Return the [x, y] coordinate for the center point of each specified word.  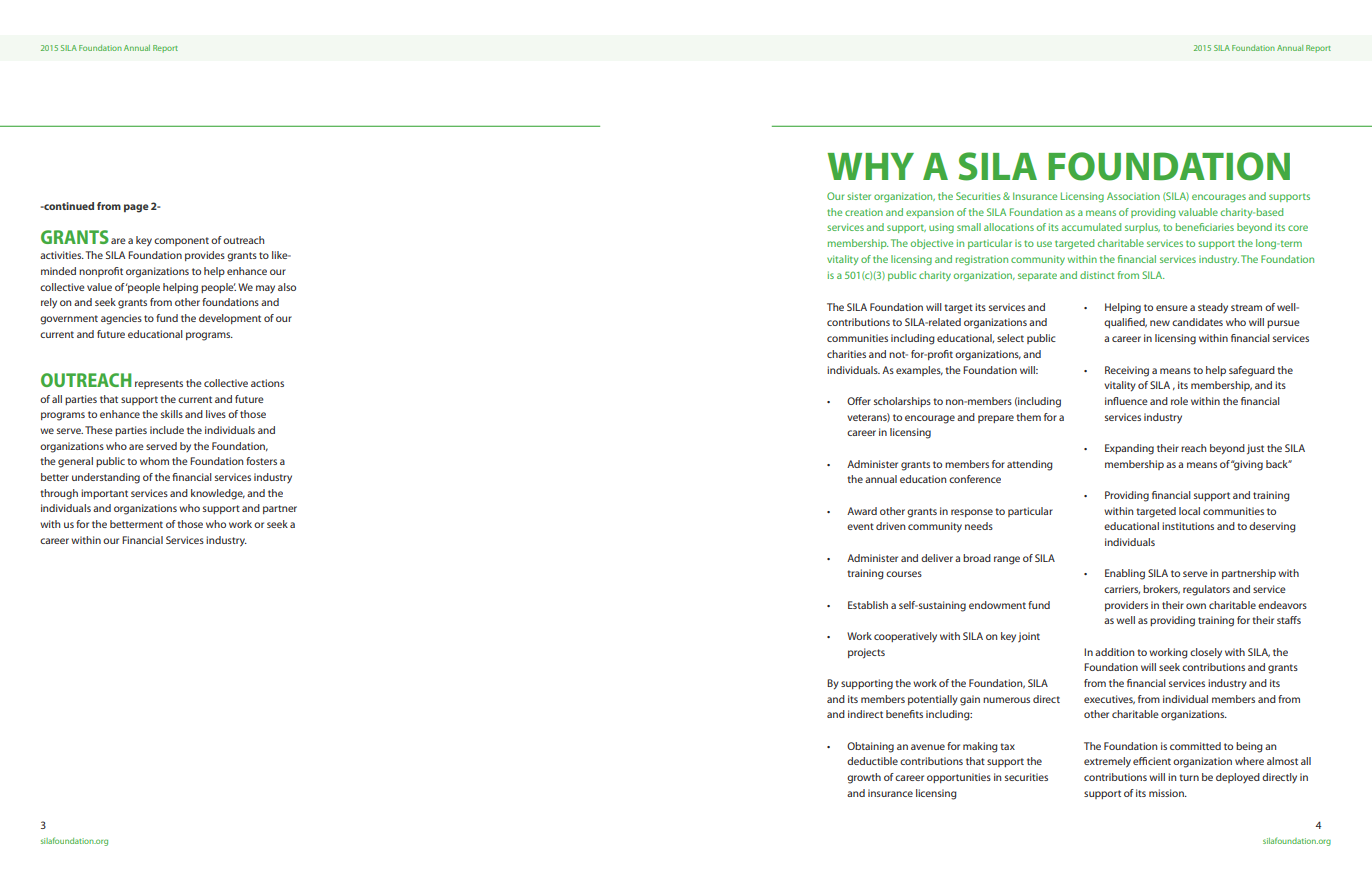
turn [1189, 777]
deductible [872, 761]
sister [859, 196]
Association [1133, 196]
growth [864, 778]
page [136, 208]
